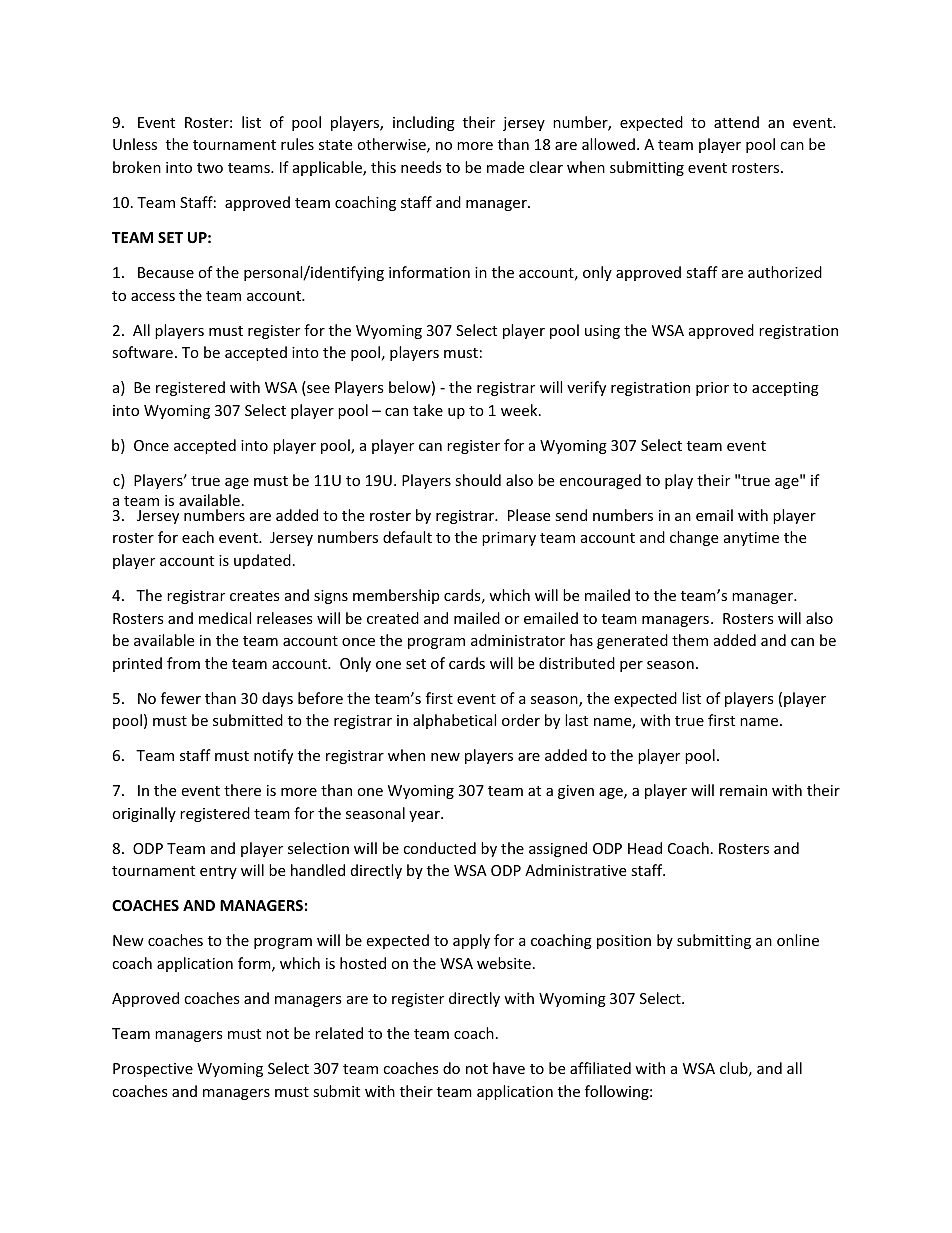 The width and height of the screenshot is (952, 1233). What do you see at coordinates (712, 389) in the screenshot?
I see `prior` at bounding box center [712, 389].
